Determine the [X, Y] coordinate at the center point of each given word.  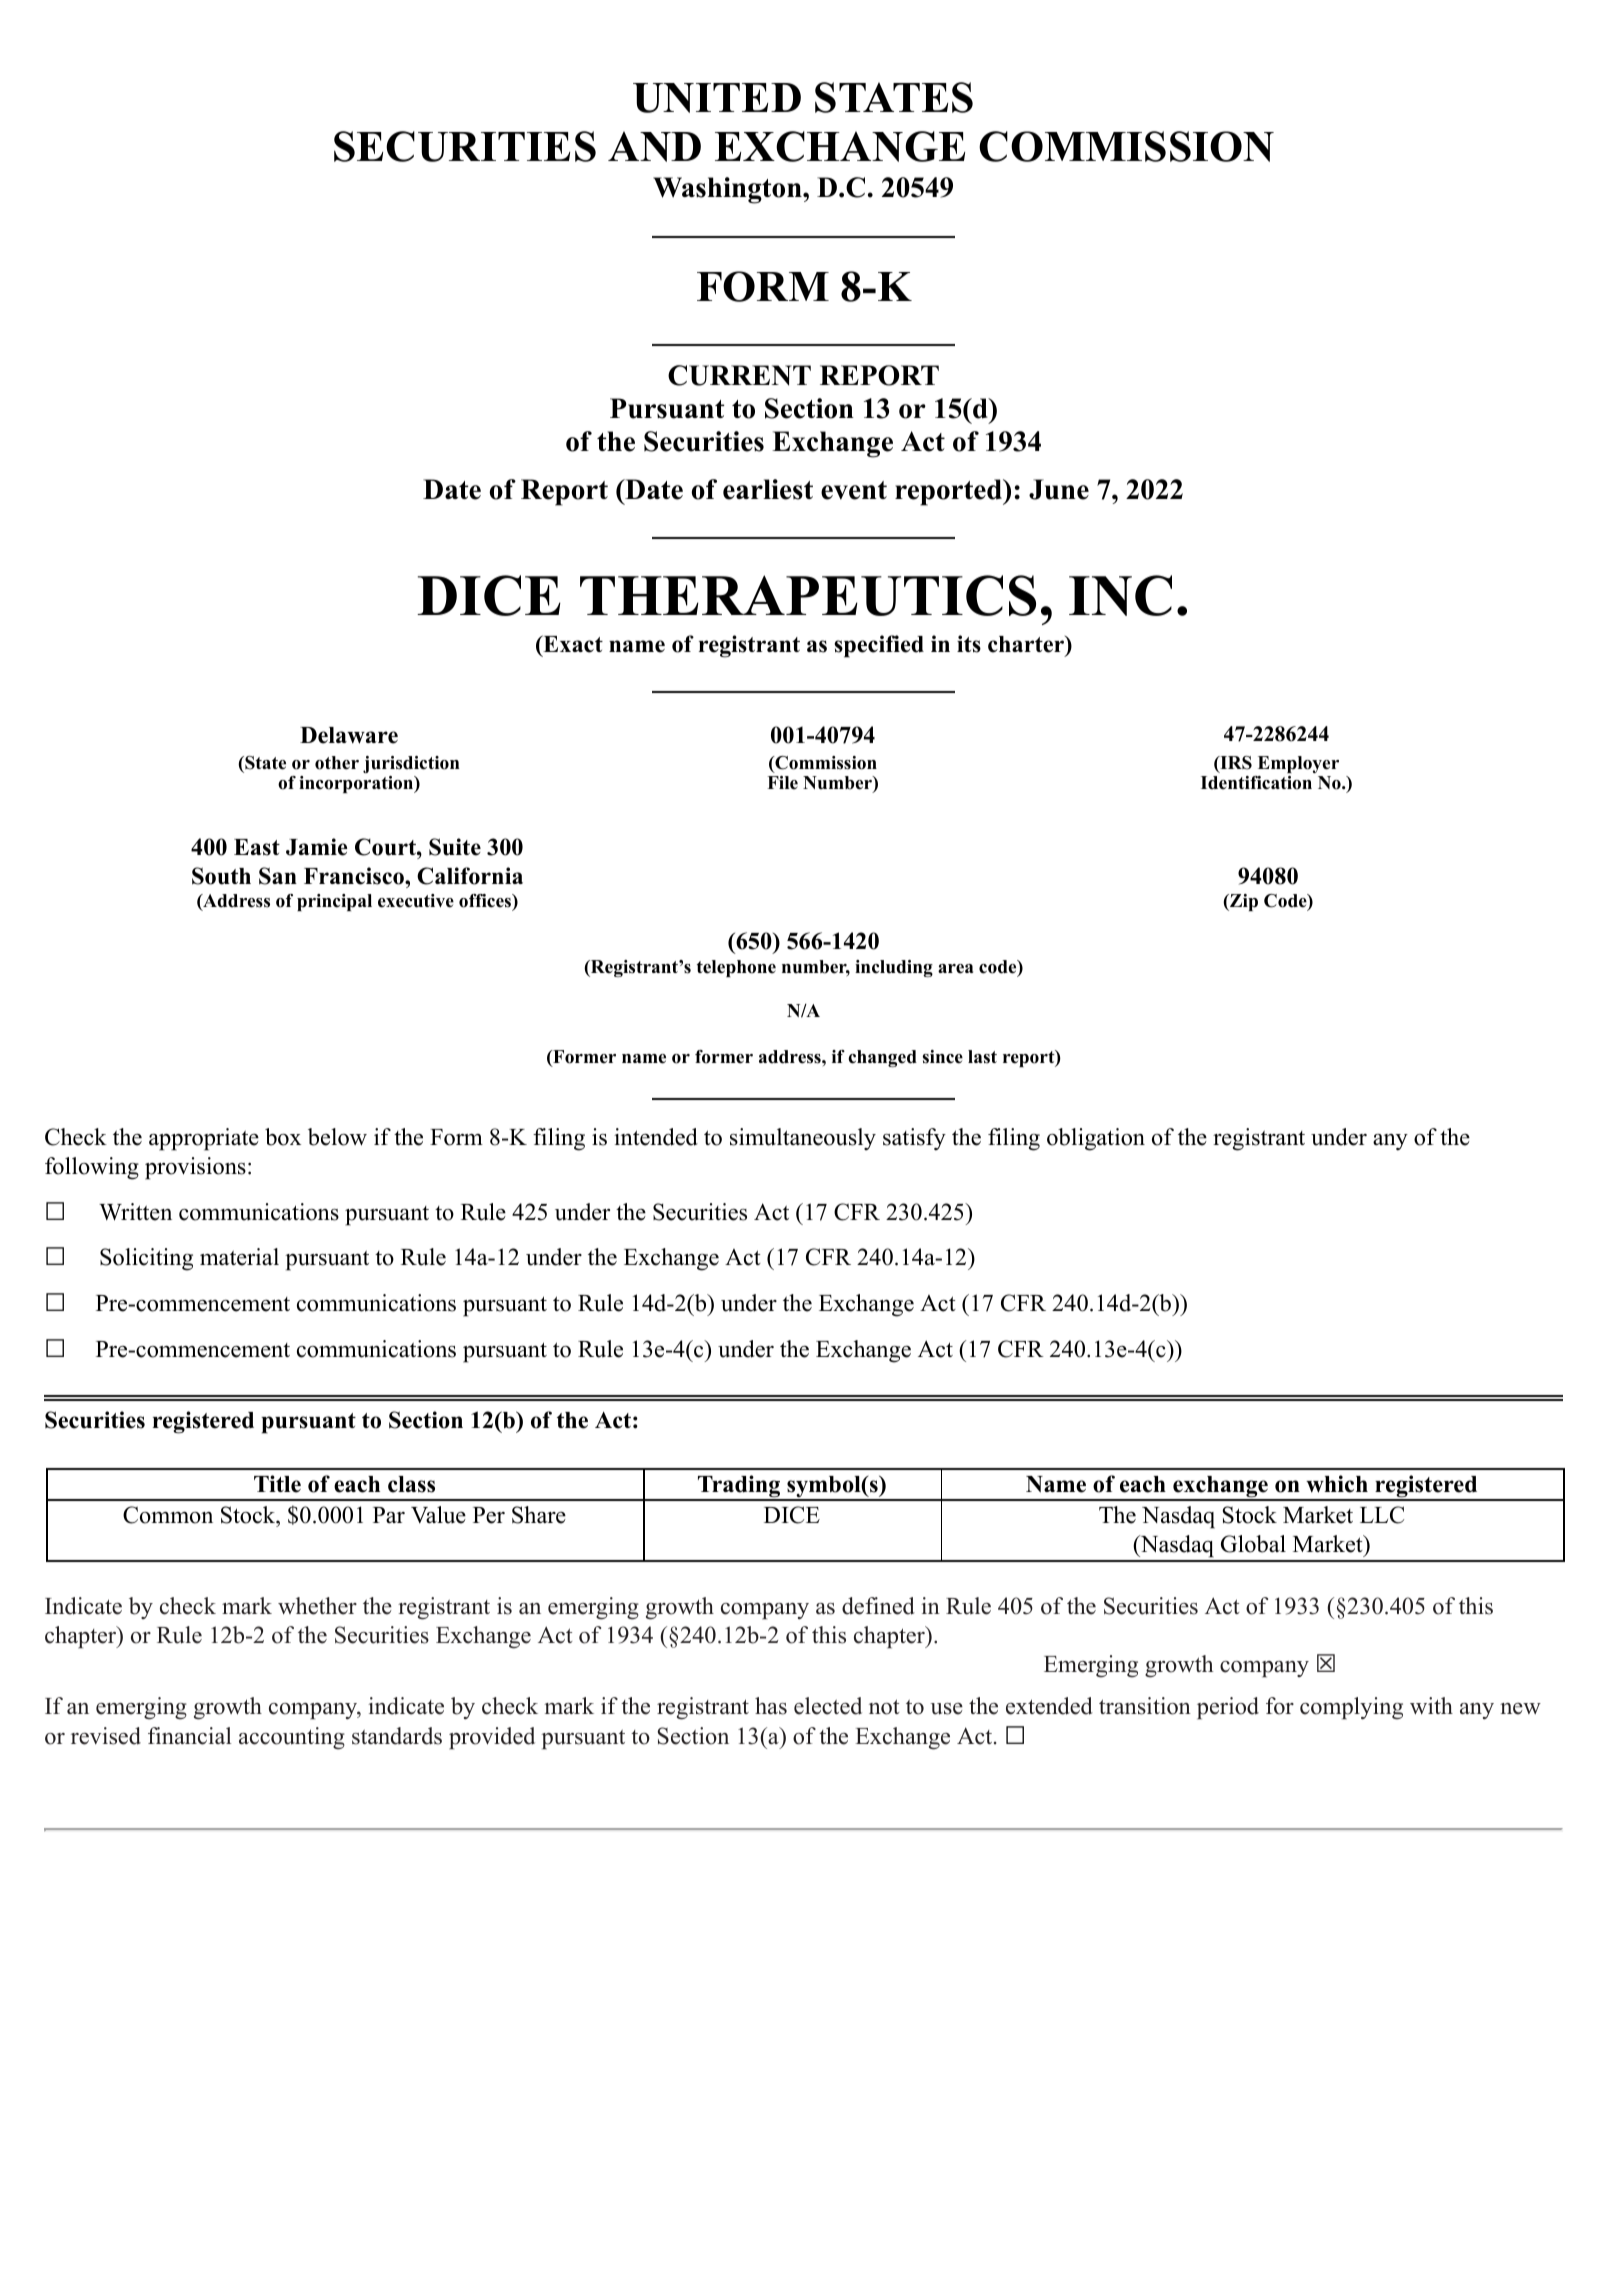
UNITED [717, 98]
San [278, 876]
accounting [292, 1738]
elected [828, 1706]
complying [1351, 1708]
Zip [1243, 902]
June [1059, 489]
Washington [728, 190]
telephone [736, 968]
